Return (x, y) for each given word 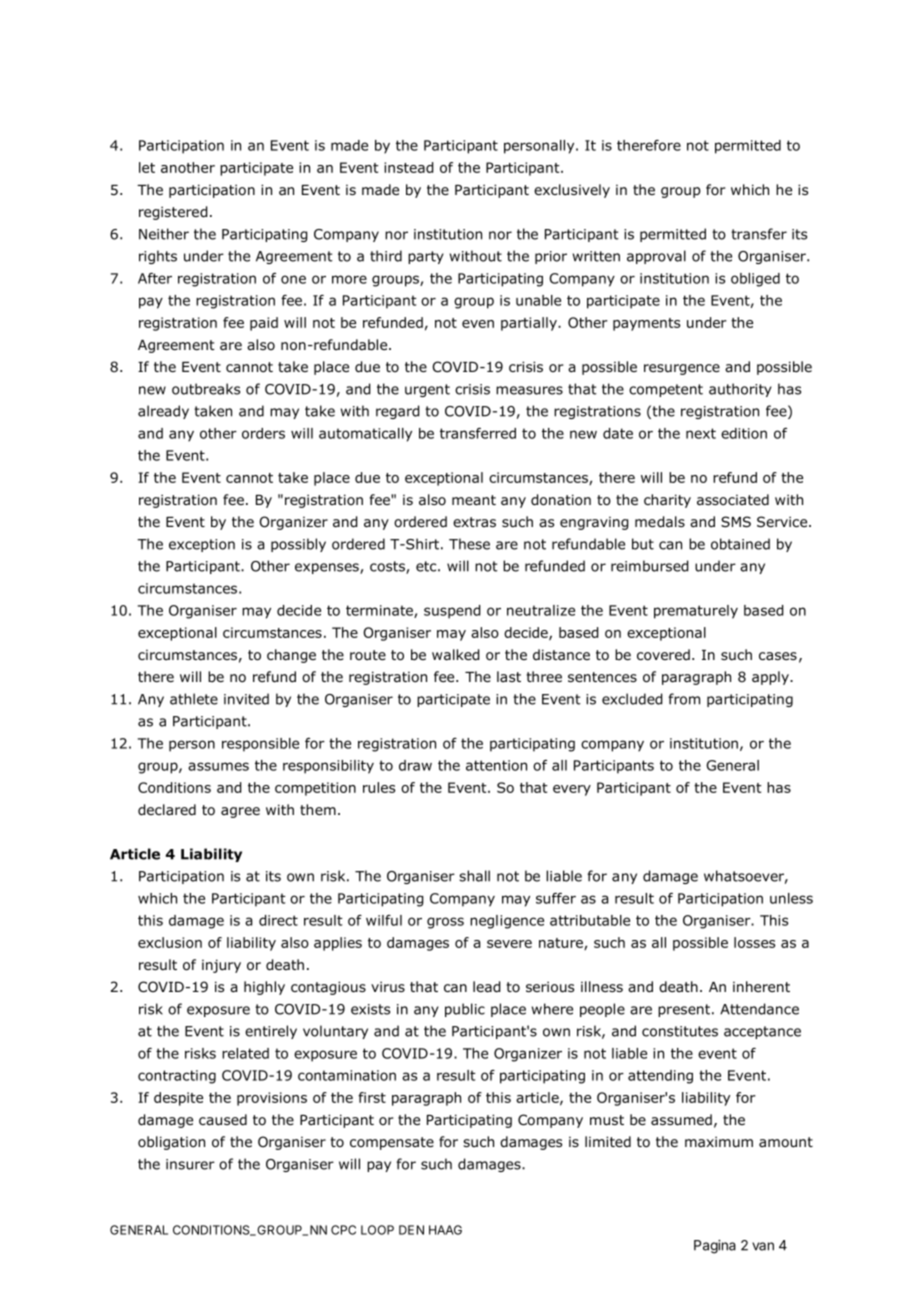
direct (278, 920)
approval (656, 257)
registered (173, 213)
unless (791, 898)
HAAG (445, 1230)
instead (409, 167)
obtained (740, 544)
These (469, 544)
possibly (298, 545)
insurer (190, 1164)
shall (474, 876)
